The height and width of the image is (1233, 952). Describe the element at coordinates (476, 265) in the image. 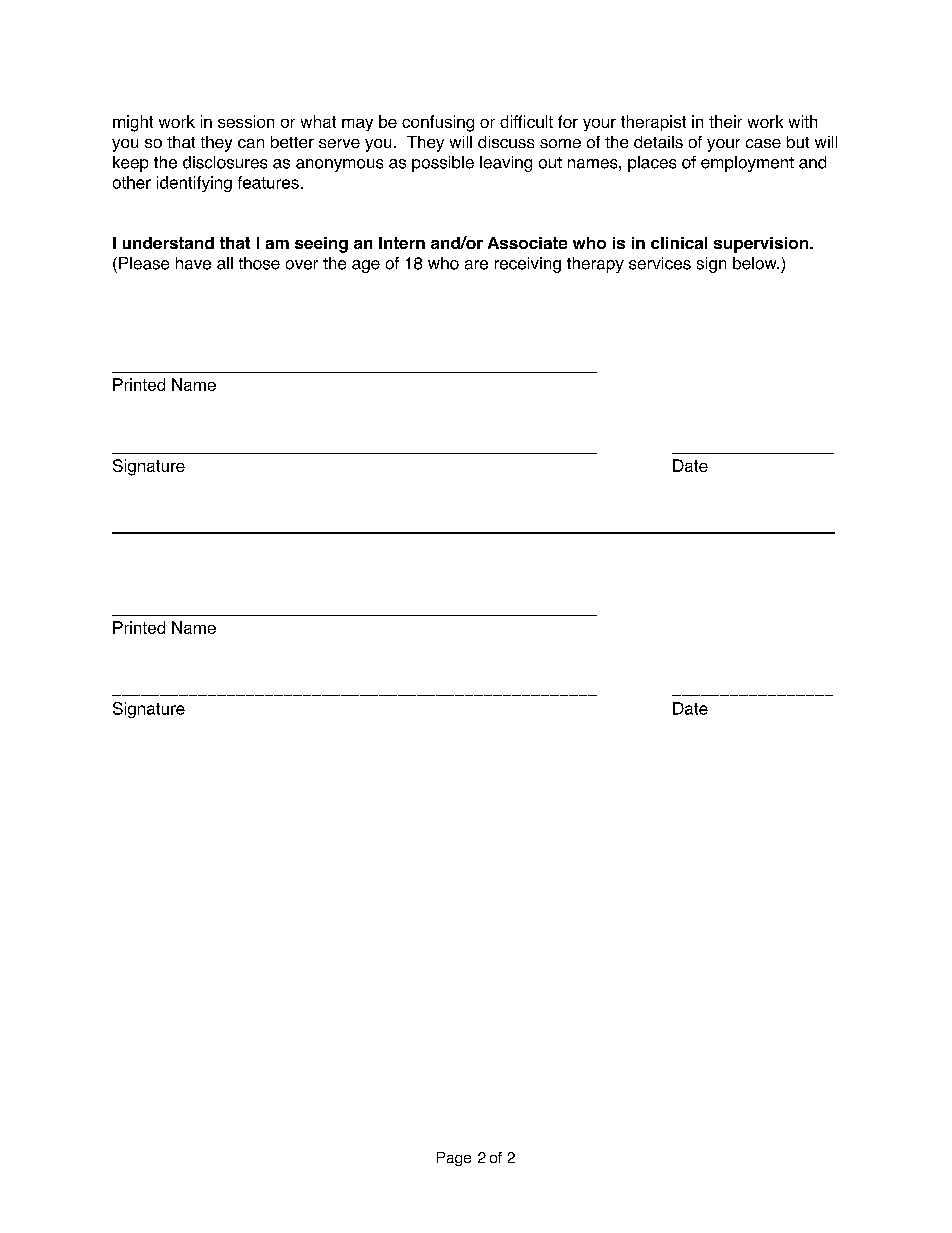

I see `are` at that location.
